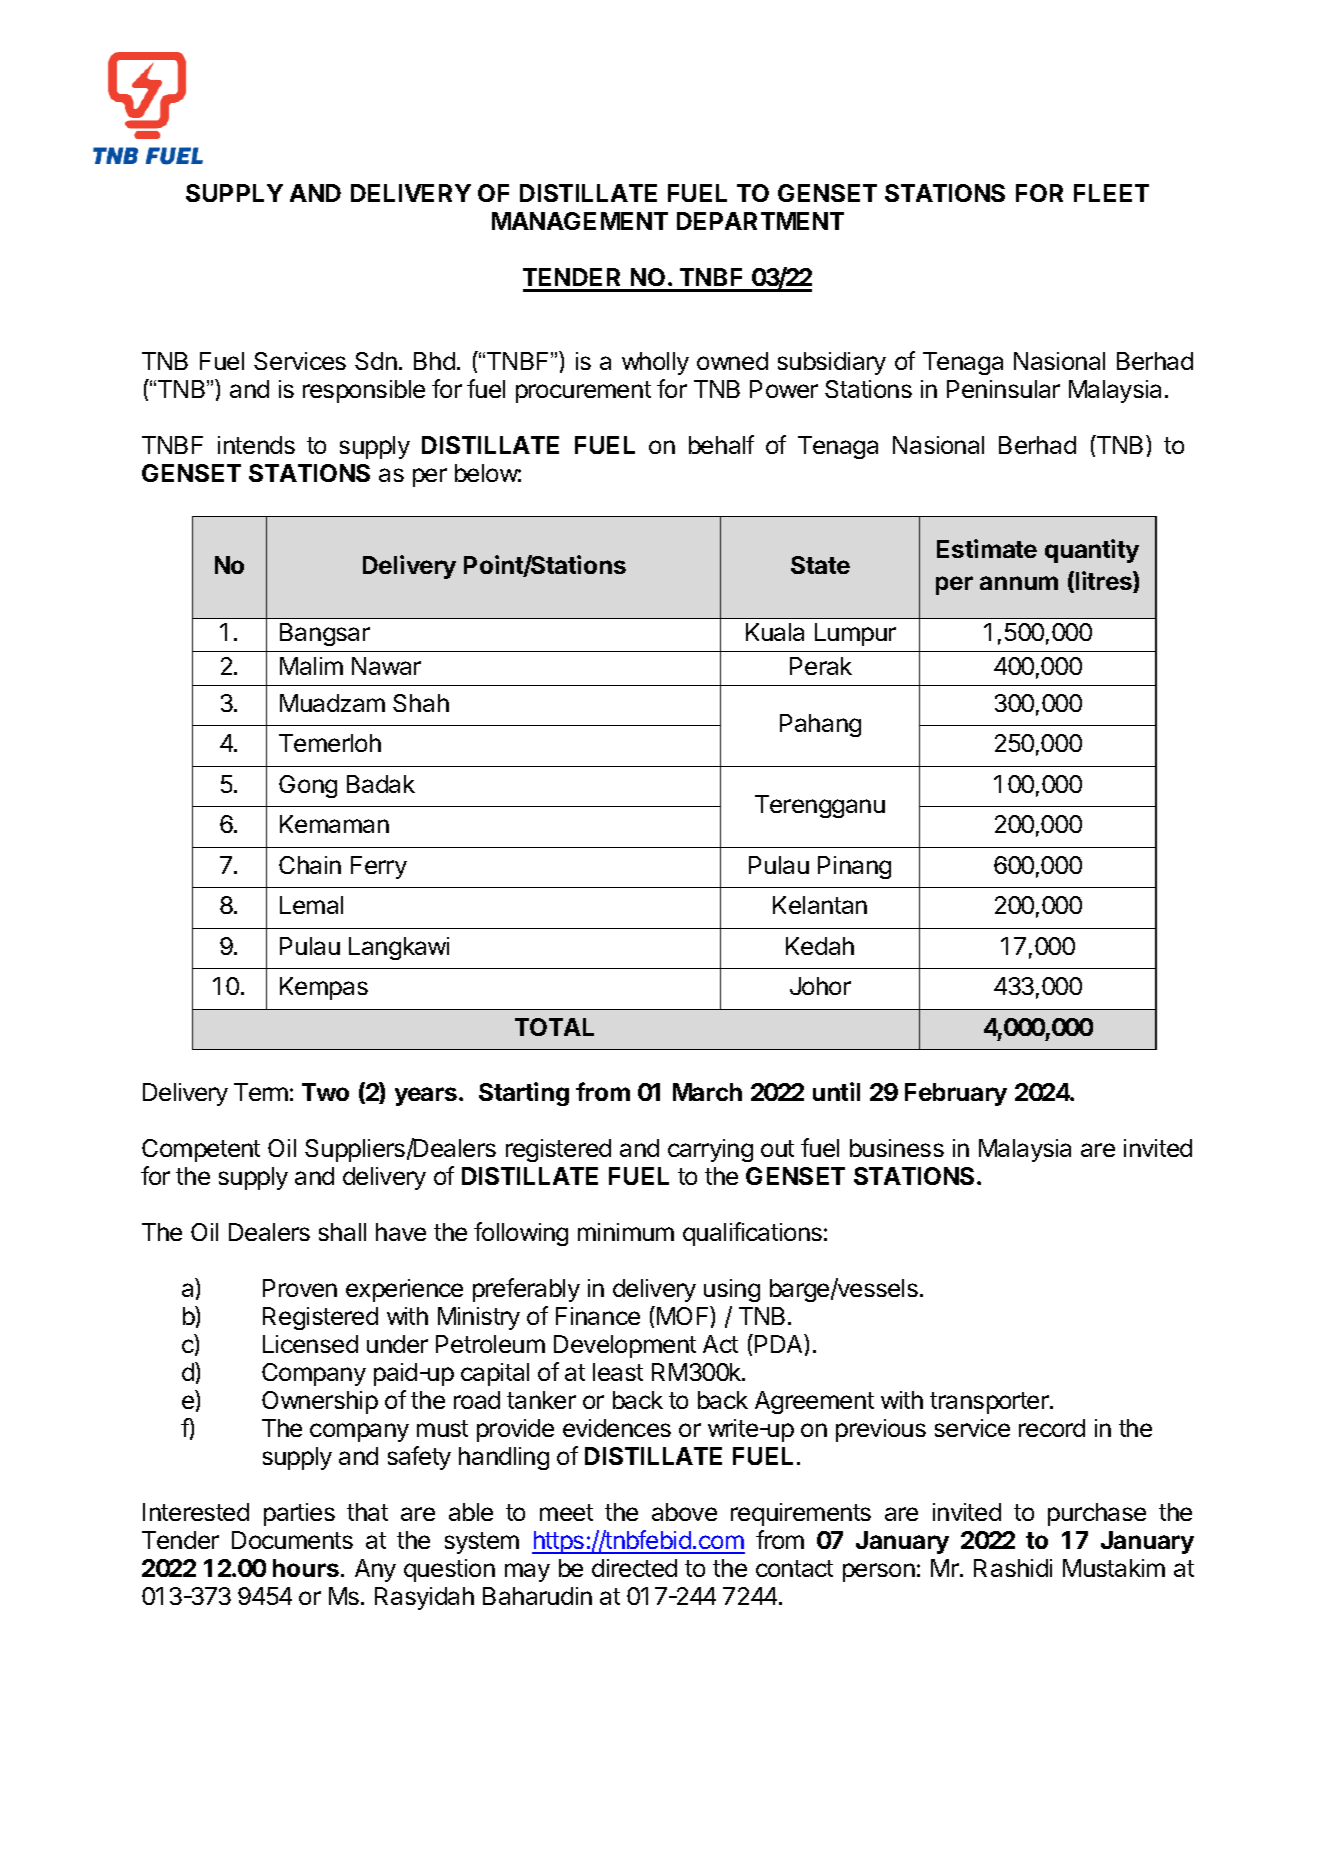  What do you see at coordinates (1097, 1514) in the image?
I see `purchase` at bounding box center [1097, 1514].
